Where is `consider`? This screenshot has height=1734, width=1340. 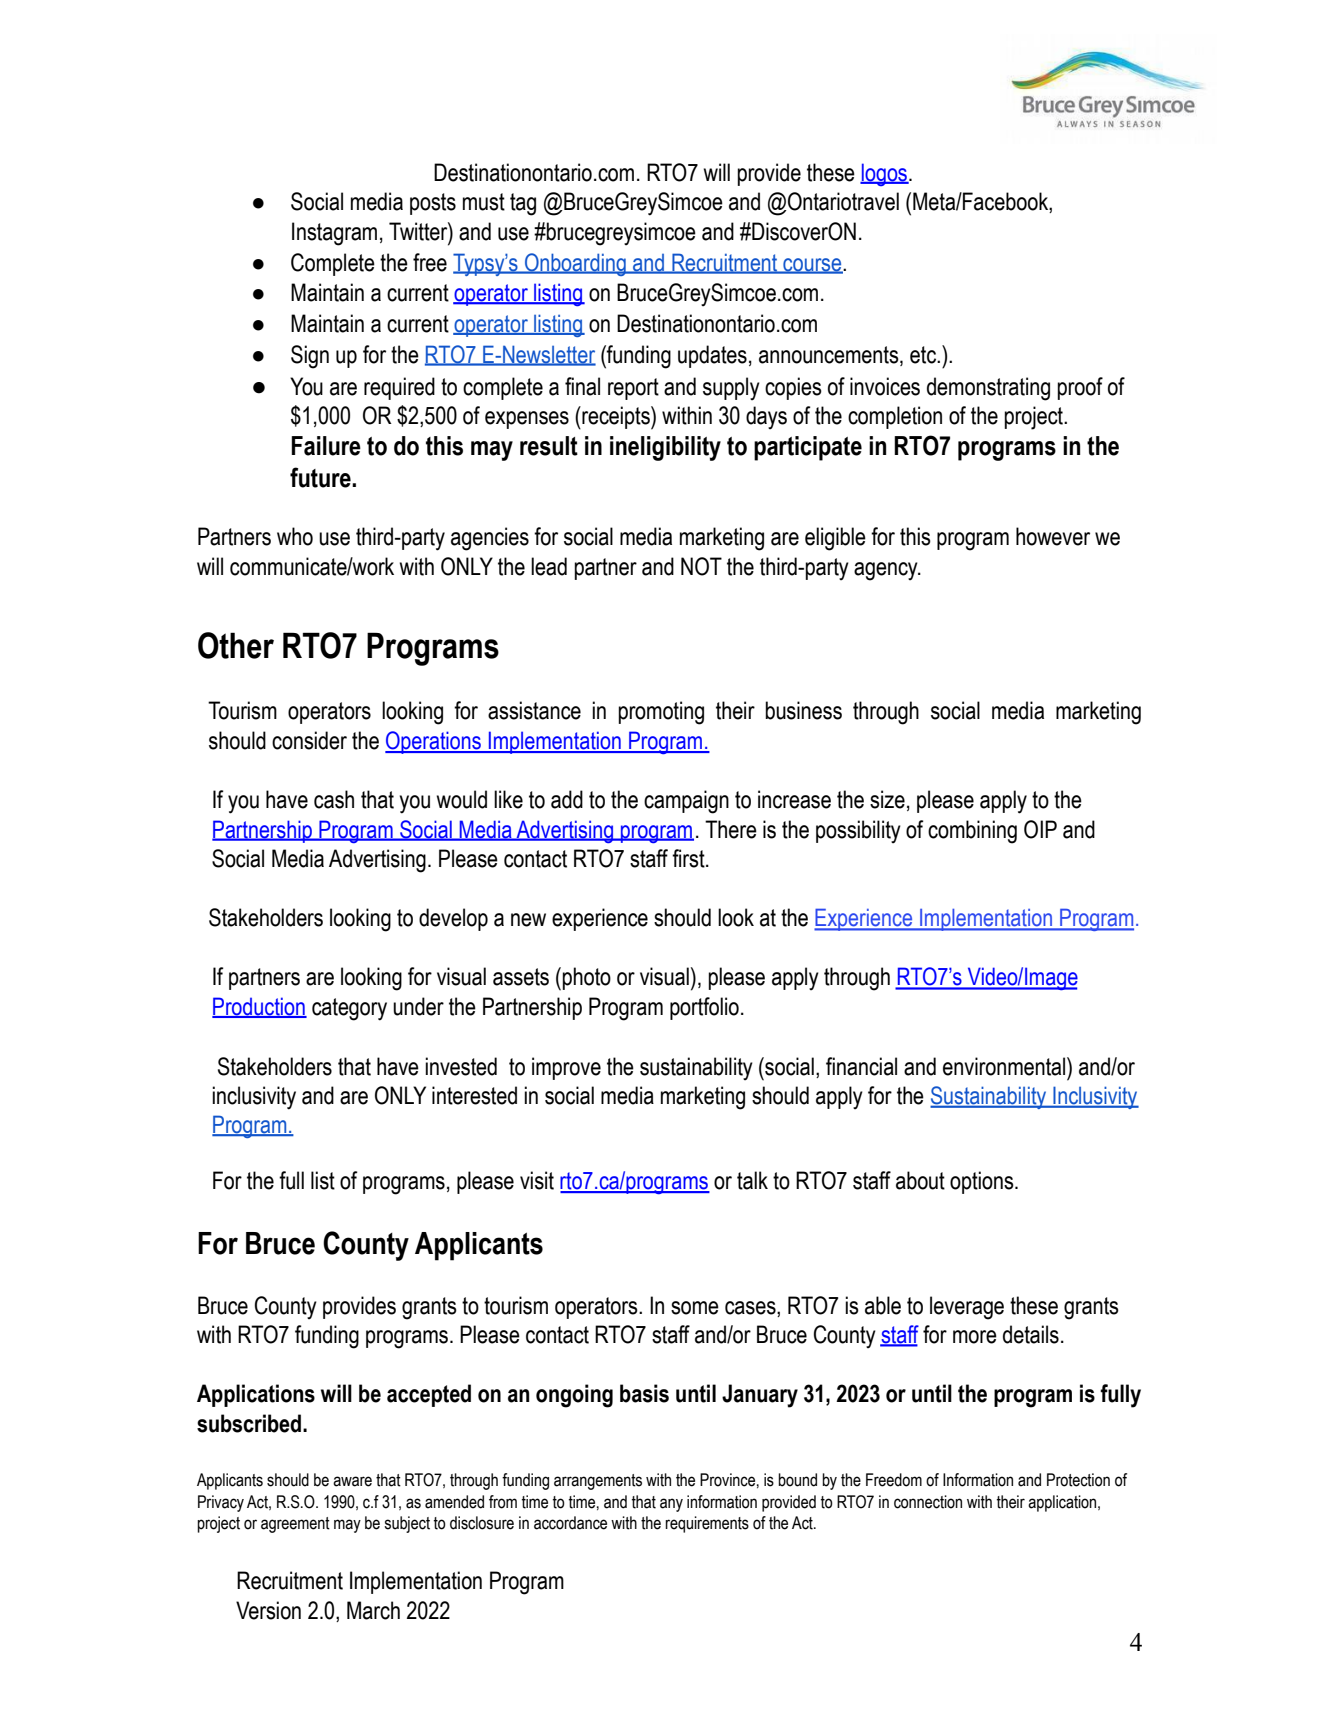 consider is located at coordinates (309, 740).
